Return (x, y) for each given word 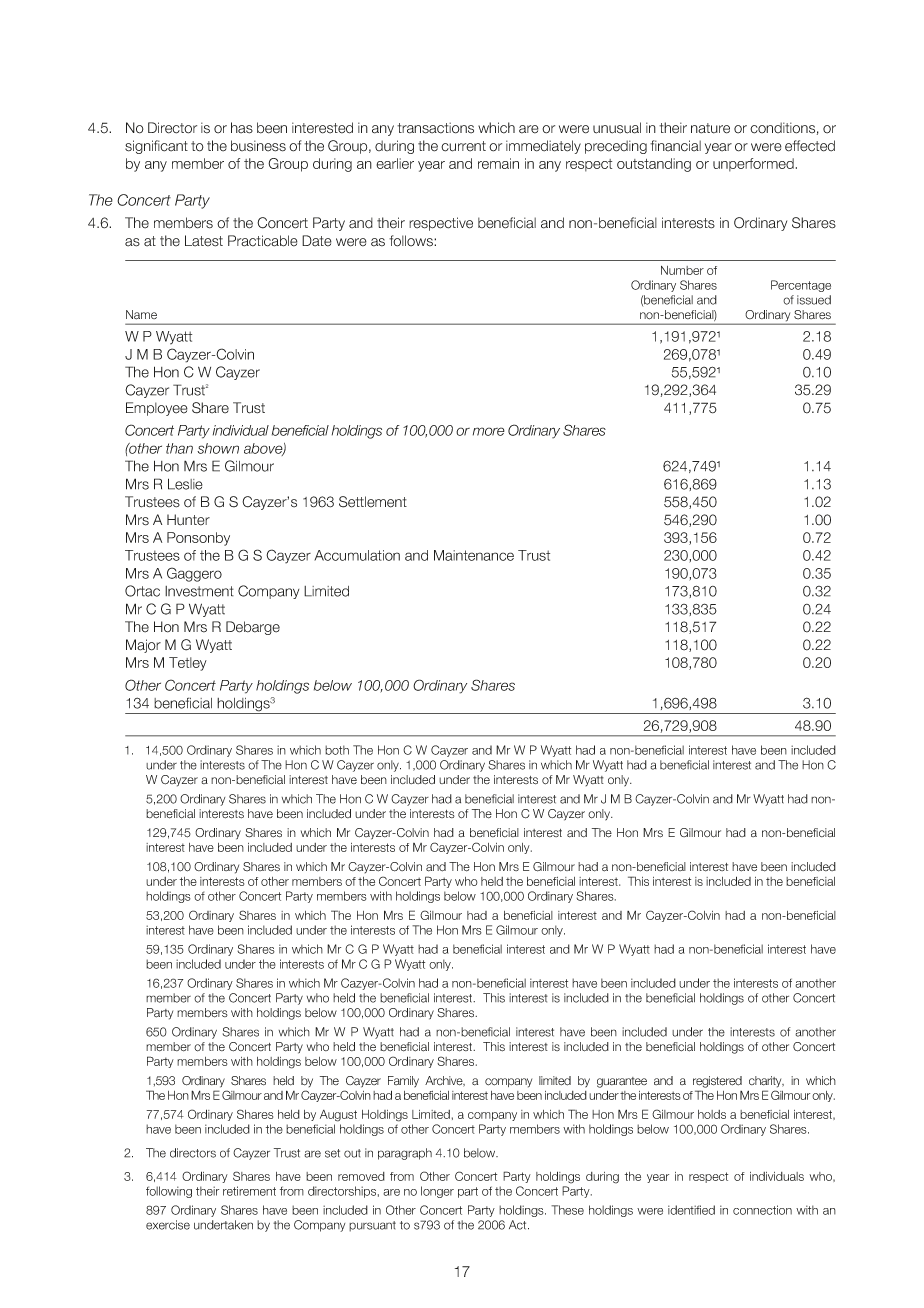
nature (710, 128)
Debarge (253, 628)
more (489, 431)
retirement (249, 1191)
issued (814, 300)
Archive (445, 1081)
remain (498, 163)
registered (717, 1082)
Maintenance (474, 555)
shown (218, 448)
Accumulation (357, 555)
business (258, 146)
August (338, 1116)
